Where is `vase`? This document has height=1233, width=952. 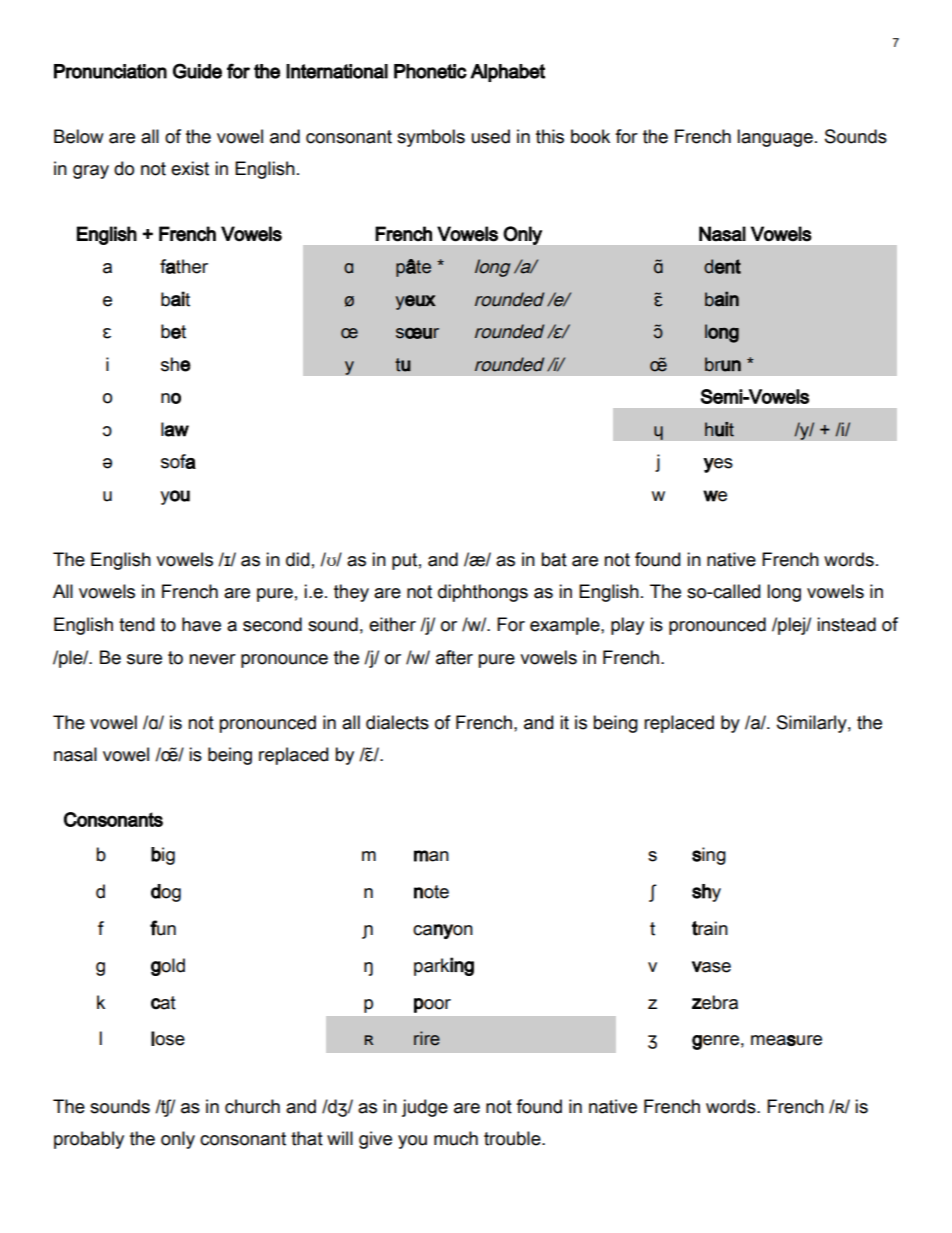
vase is located at coordinates (711, 967).
